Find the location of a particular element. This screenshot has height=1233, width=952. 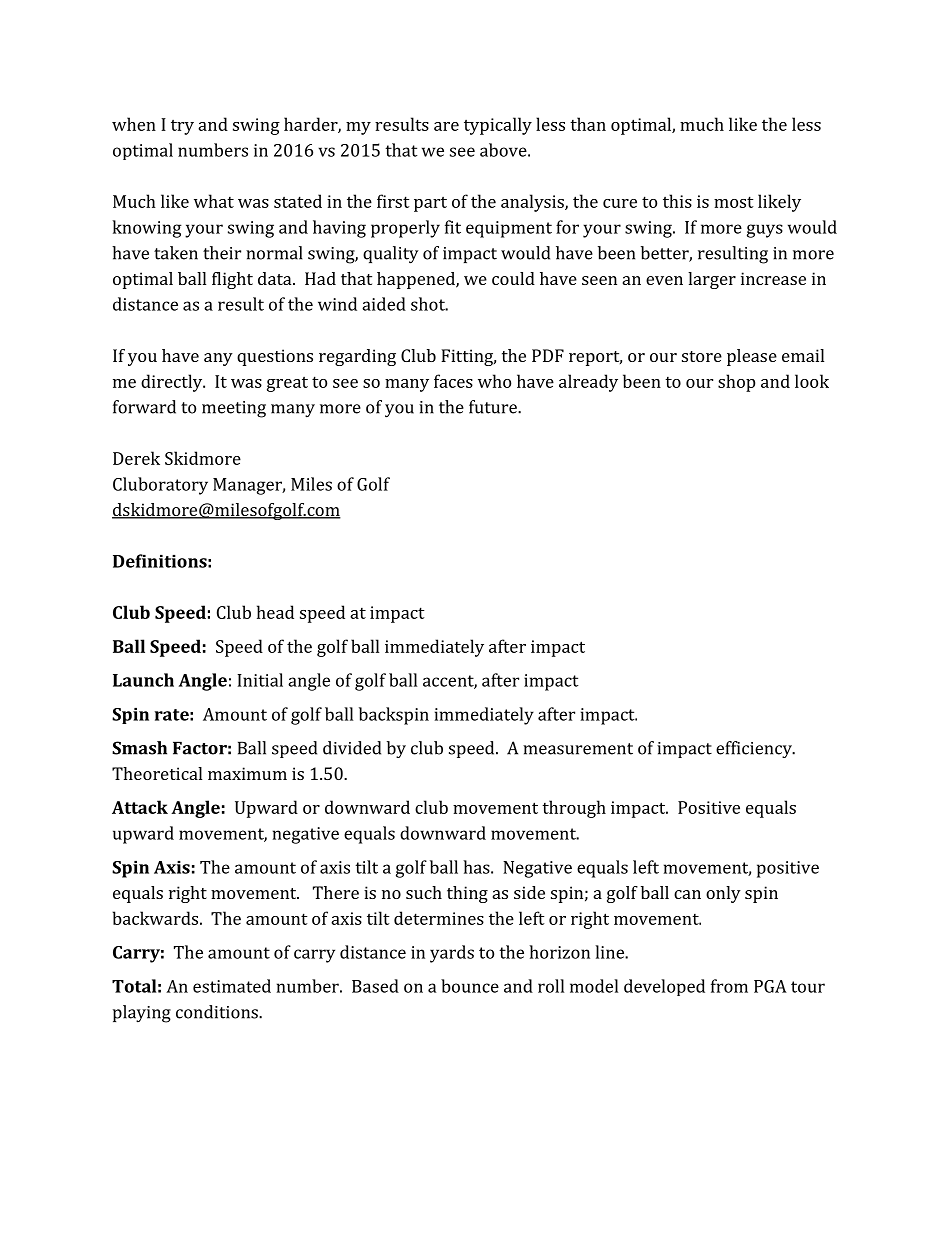

shop is located at coordinates (736, 383).
